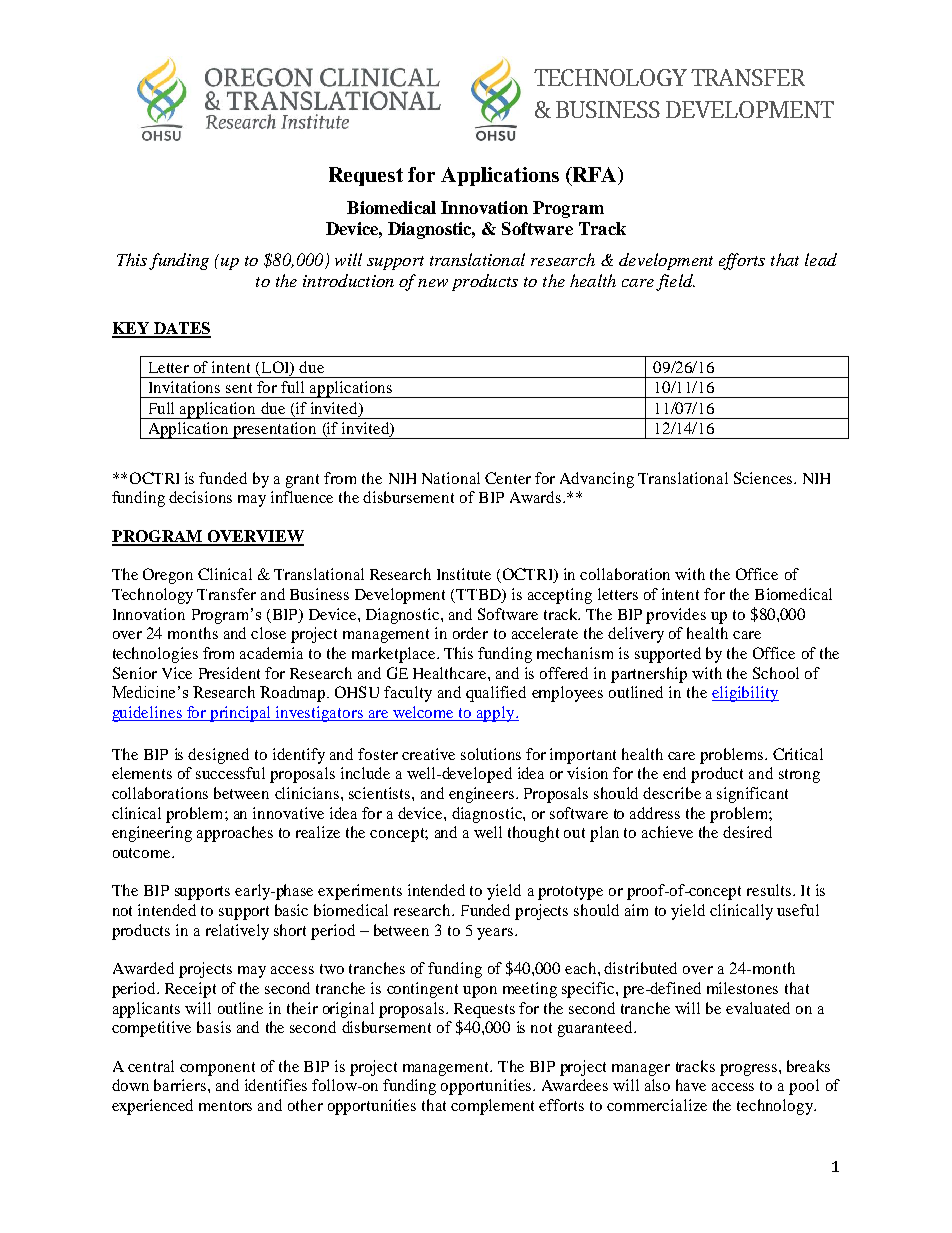 This image has width=952, height=1233. What do you see at coordinates (230, 773) in the image?
I see `successful` at bounding box center [230, 773].
